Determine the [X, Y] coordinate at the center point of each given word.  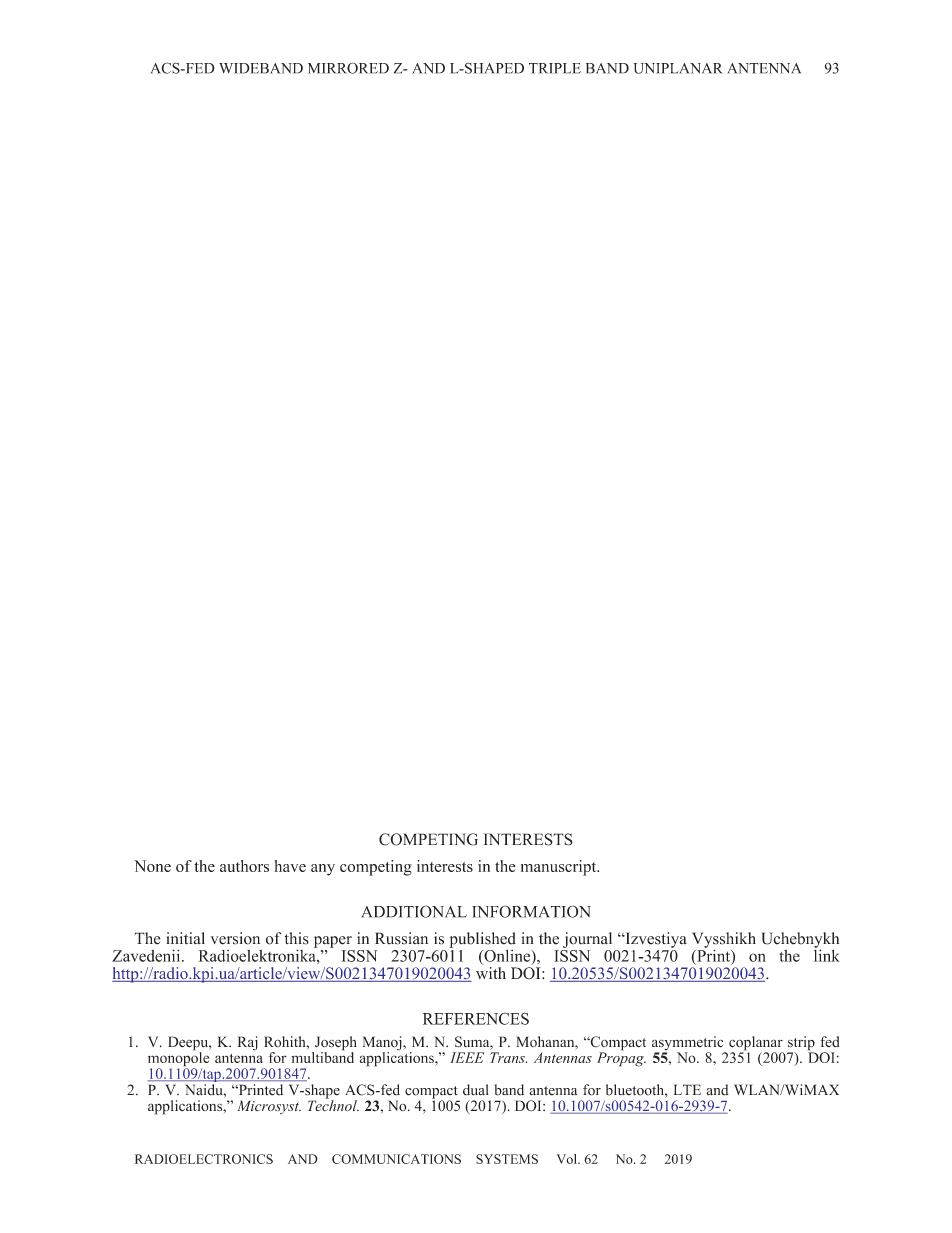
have [290, 866]
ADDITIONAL [414, 911]
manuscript [560, 868]
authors [244, 866]
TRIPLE [555, 68]
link [827, 954]
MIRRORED [348, 68]
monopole [178, 1059]
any [323, 870]
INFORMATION [531, 911]
